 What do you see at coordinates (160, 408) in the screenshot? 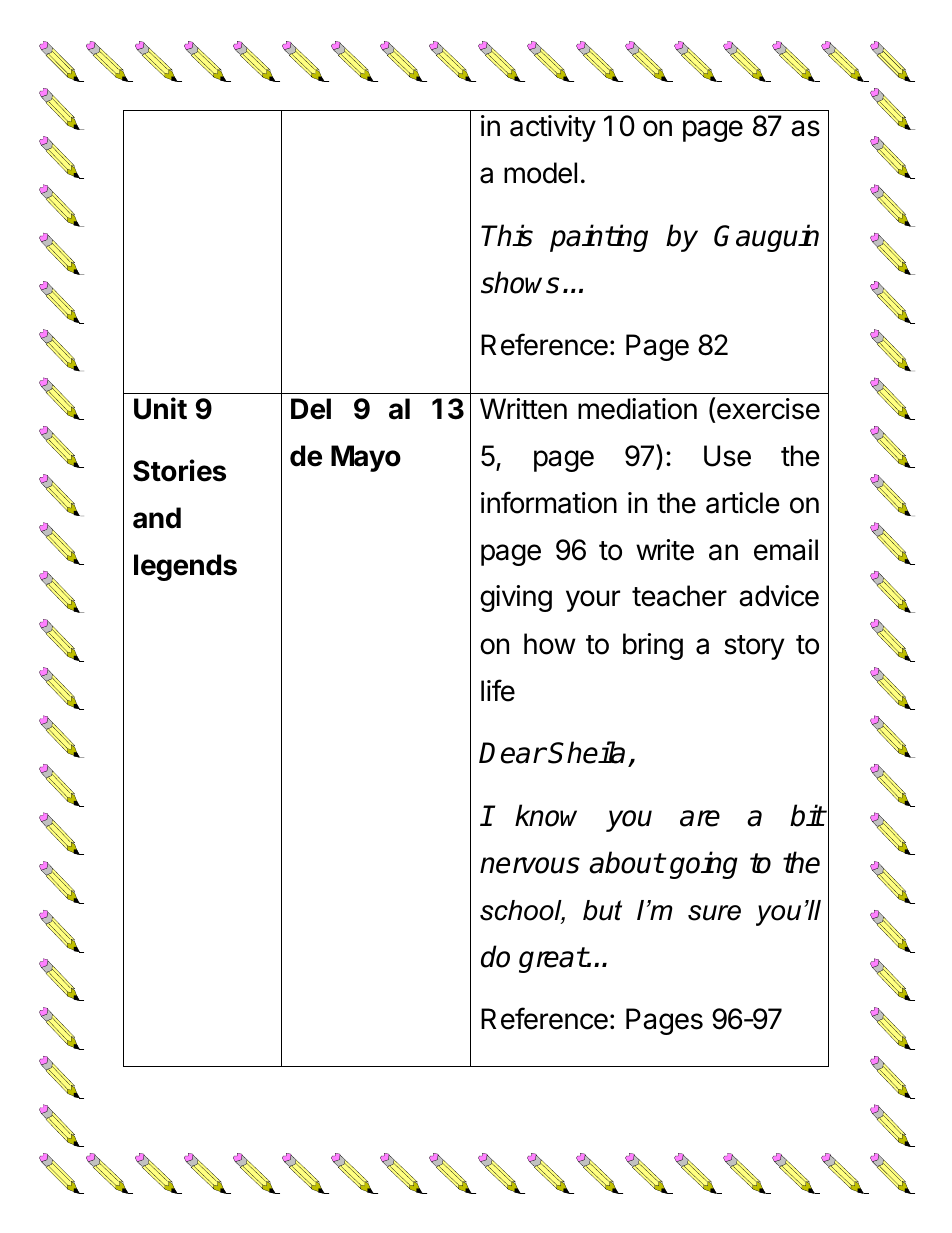
I see `Unit` at bounding box center [160, 408].
